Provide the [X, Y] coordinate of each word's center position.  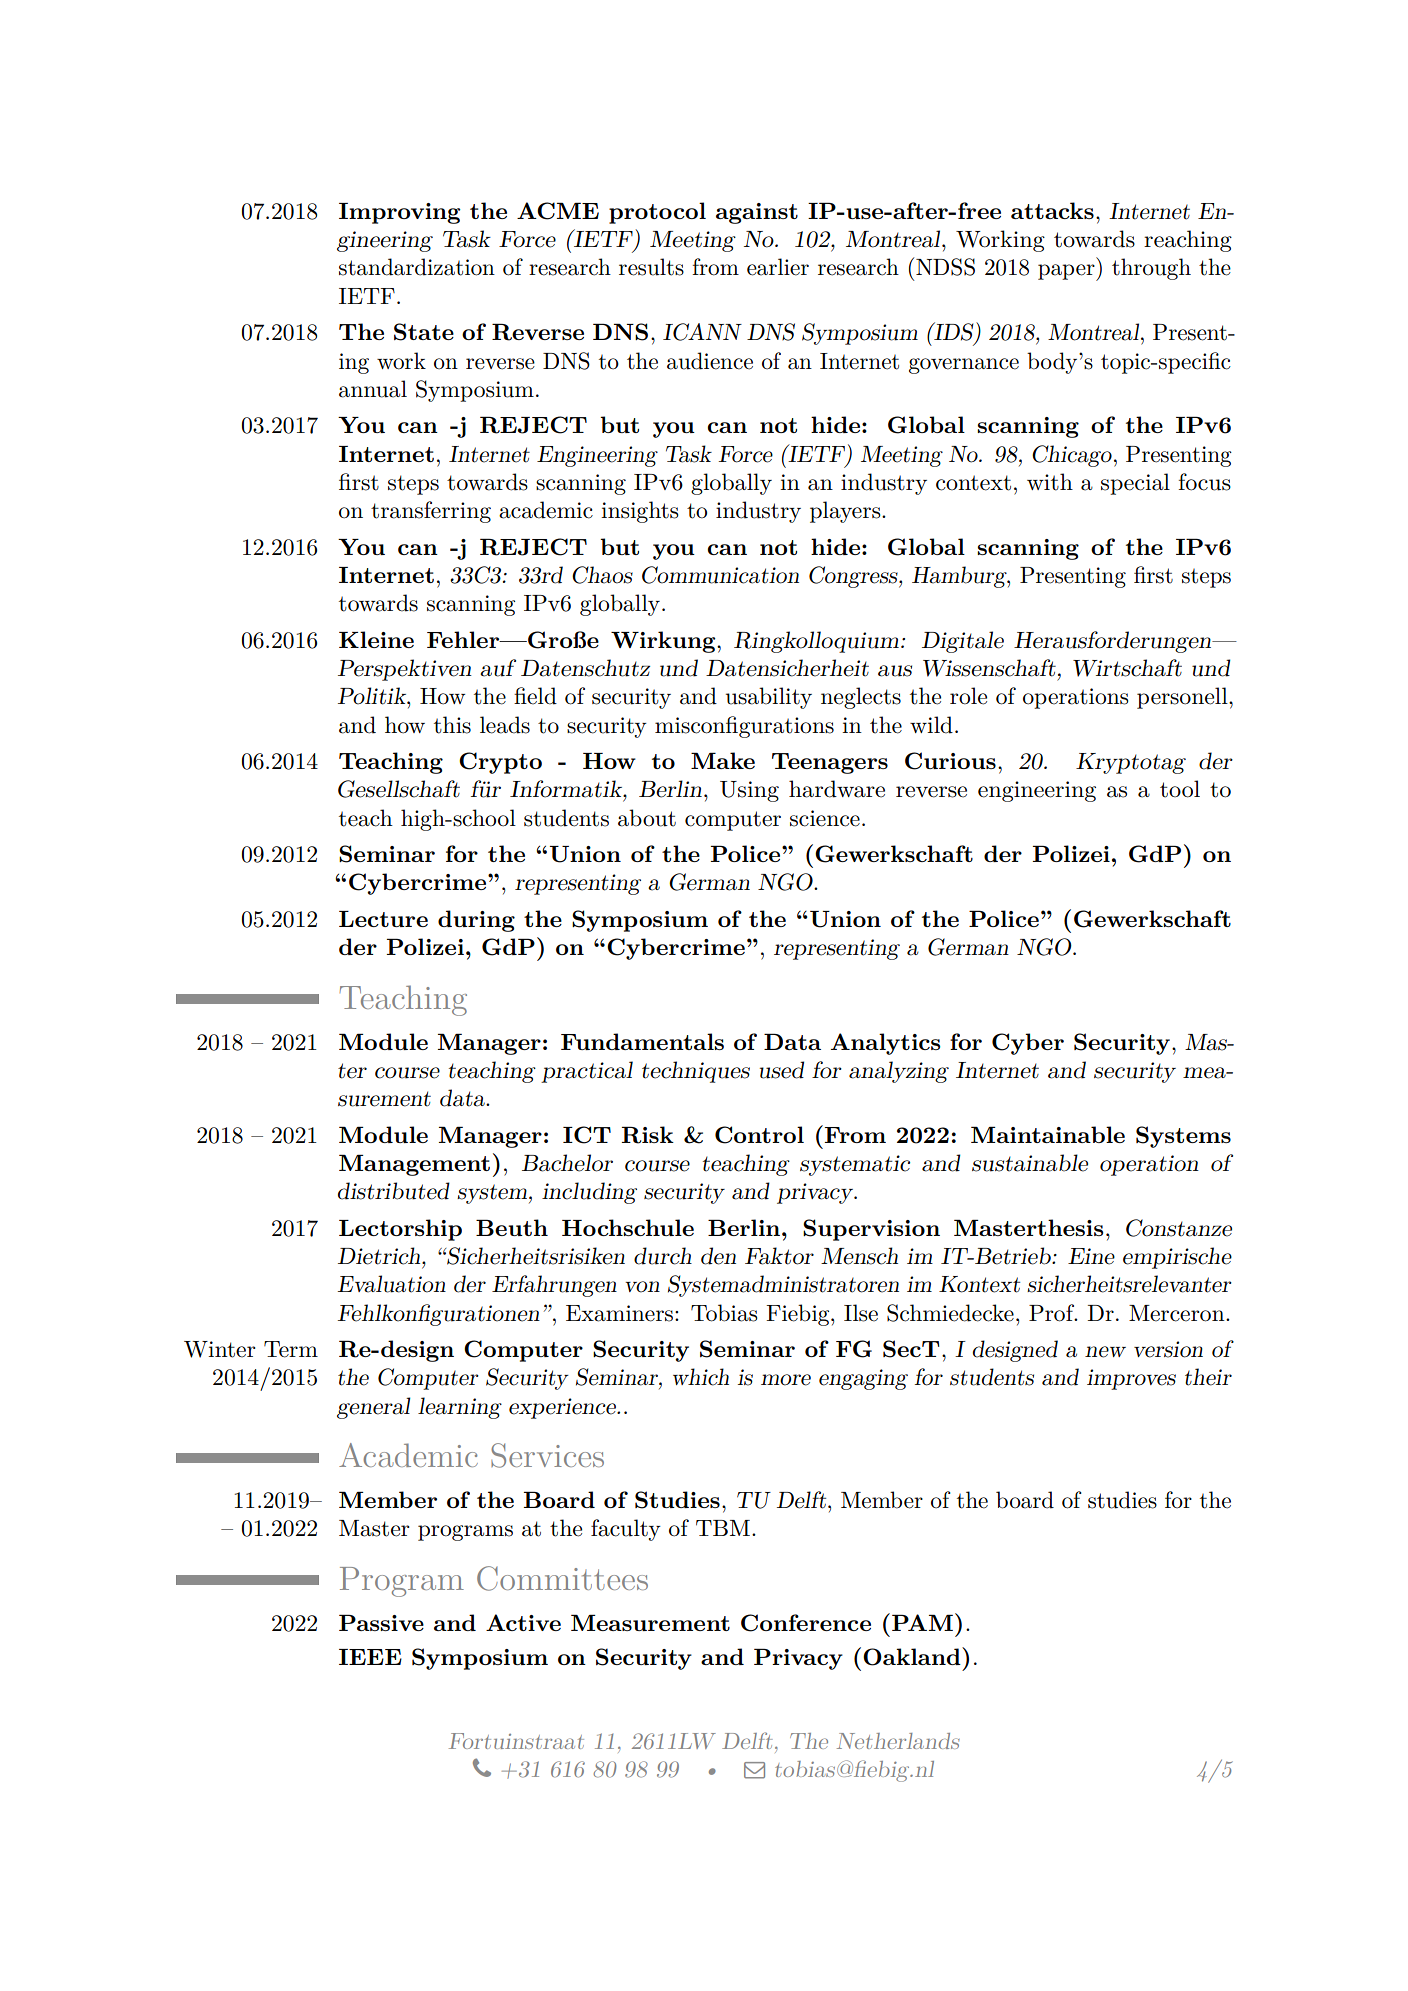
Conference [806, 1623]
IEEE [370, 1657]
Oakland [913, 1656]
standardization [417, 267]
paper [1067, 272]
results [651, 267]
